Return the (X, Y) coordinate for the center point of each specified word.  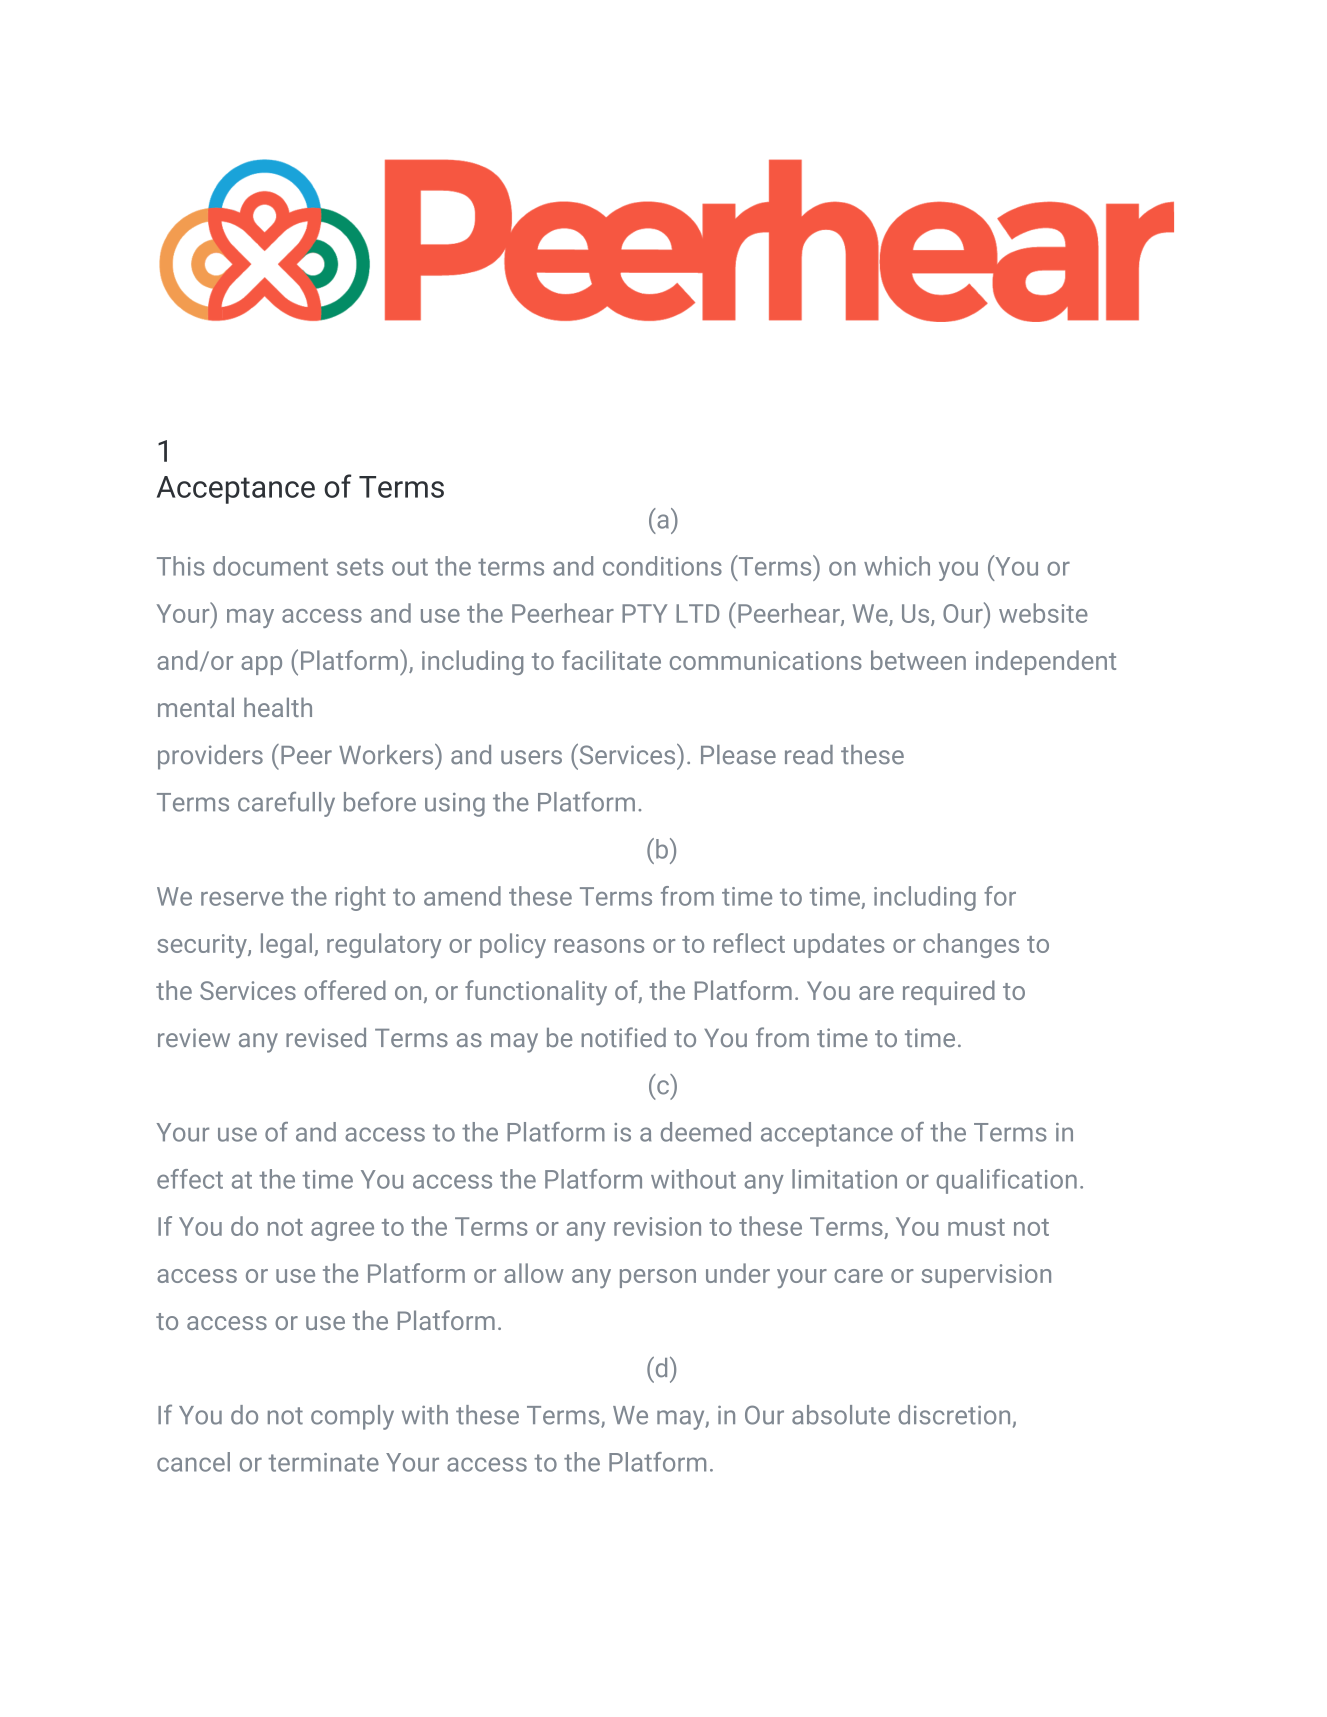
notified (623, 1037)
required (949, 992)
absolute (841, 1415)
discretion (954, 1415)
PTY (644, 613)
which (897, 566)
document (270, 566)
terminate (324, 1462)
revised (326, 1037)
